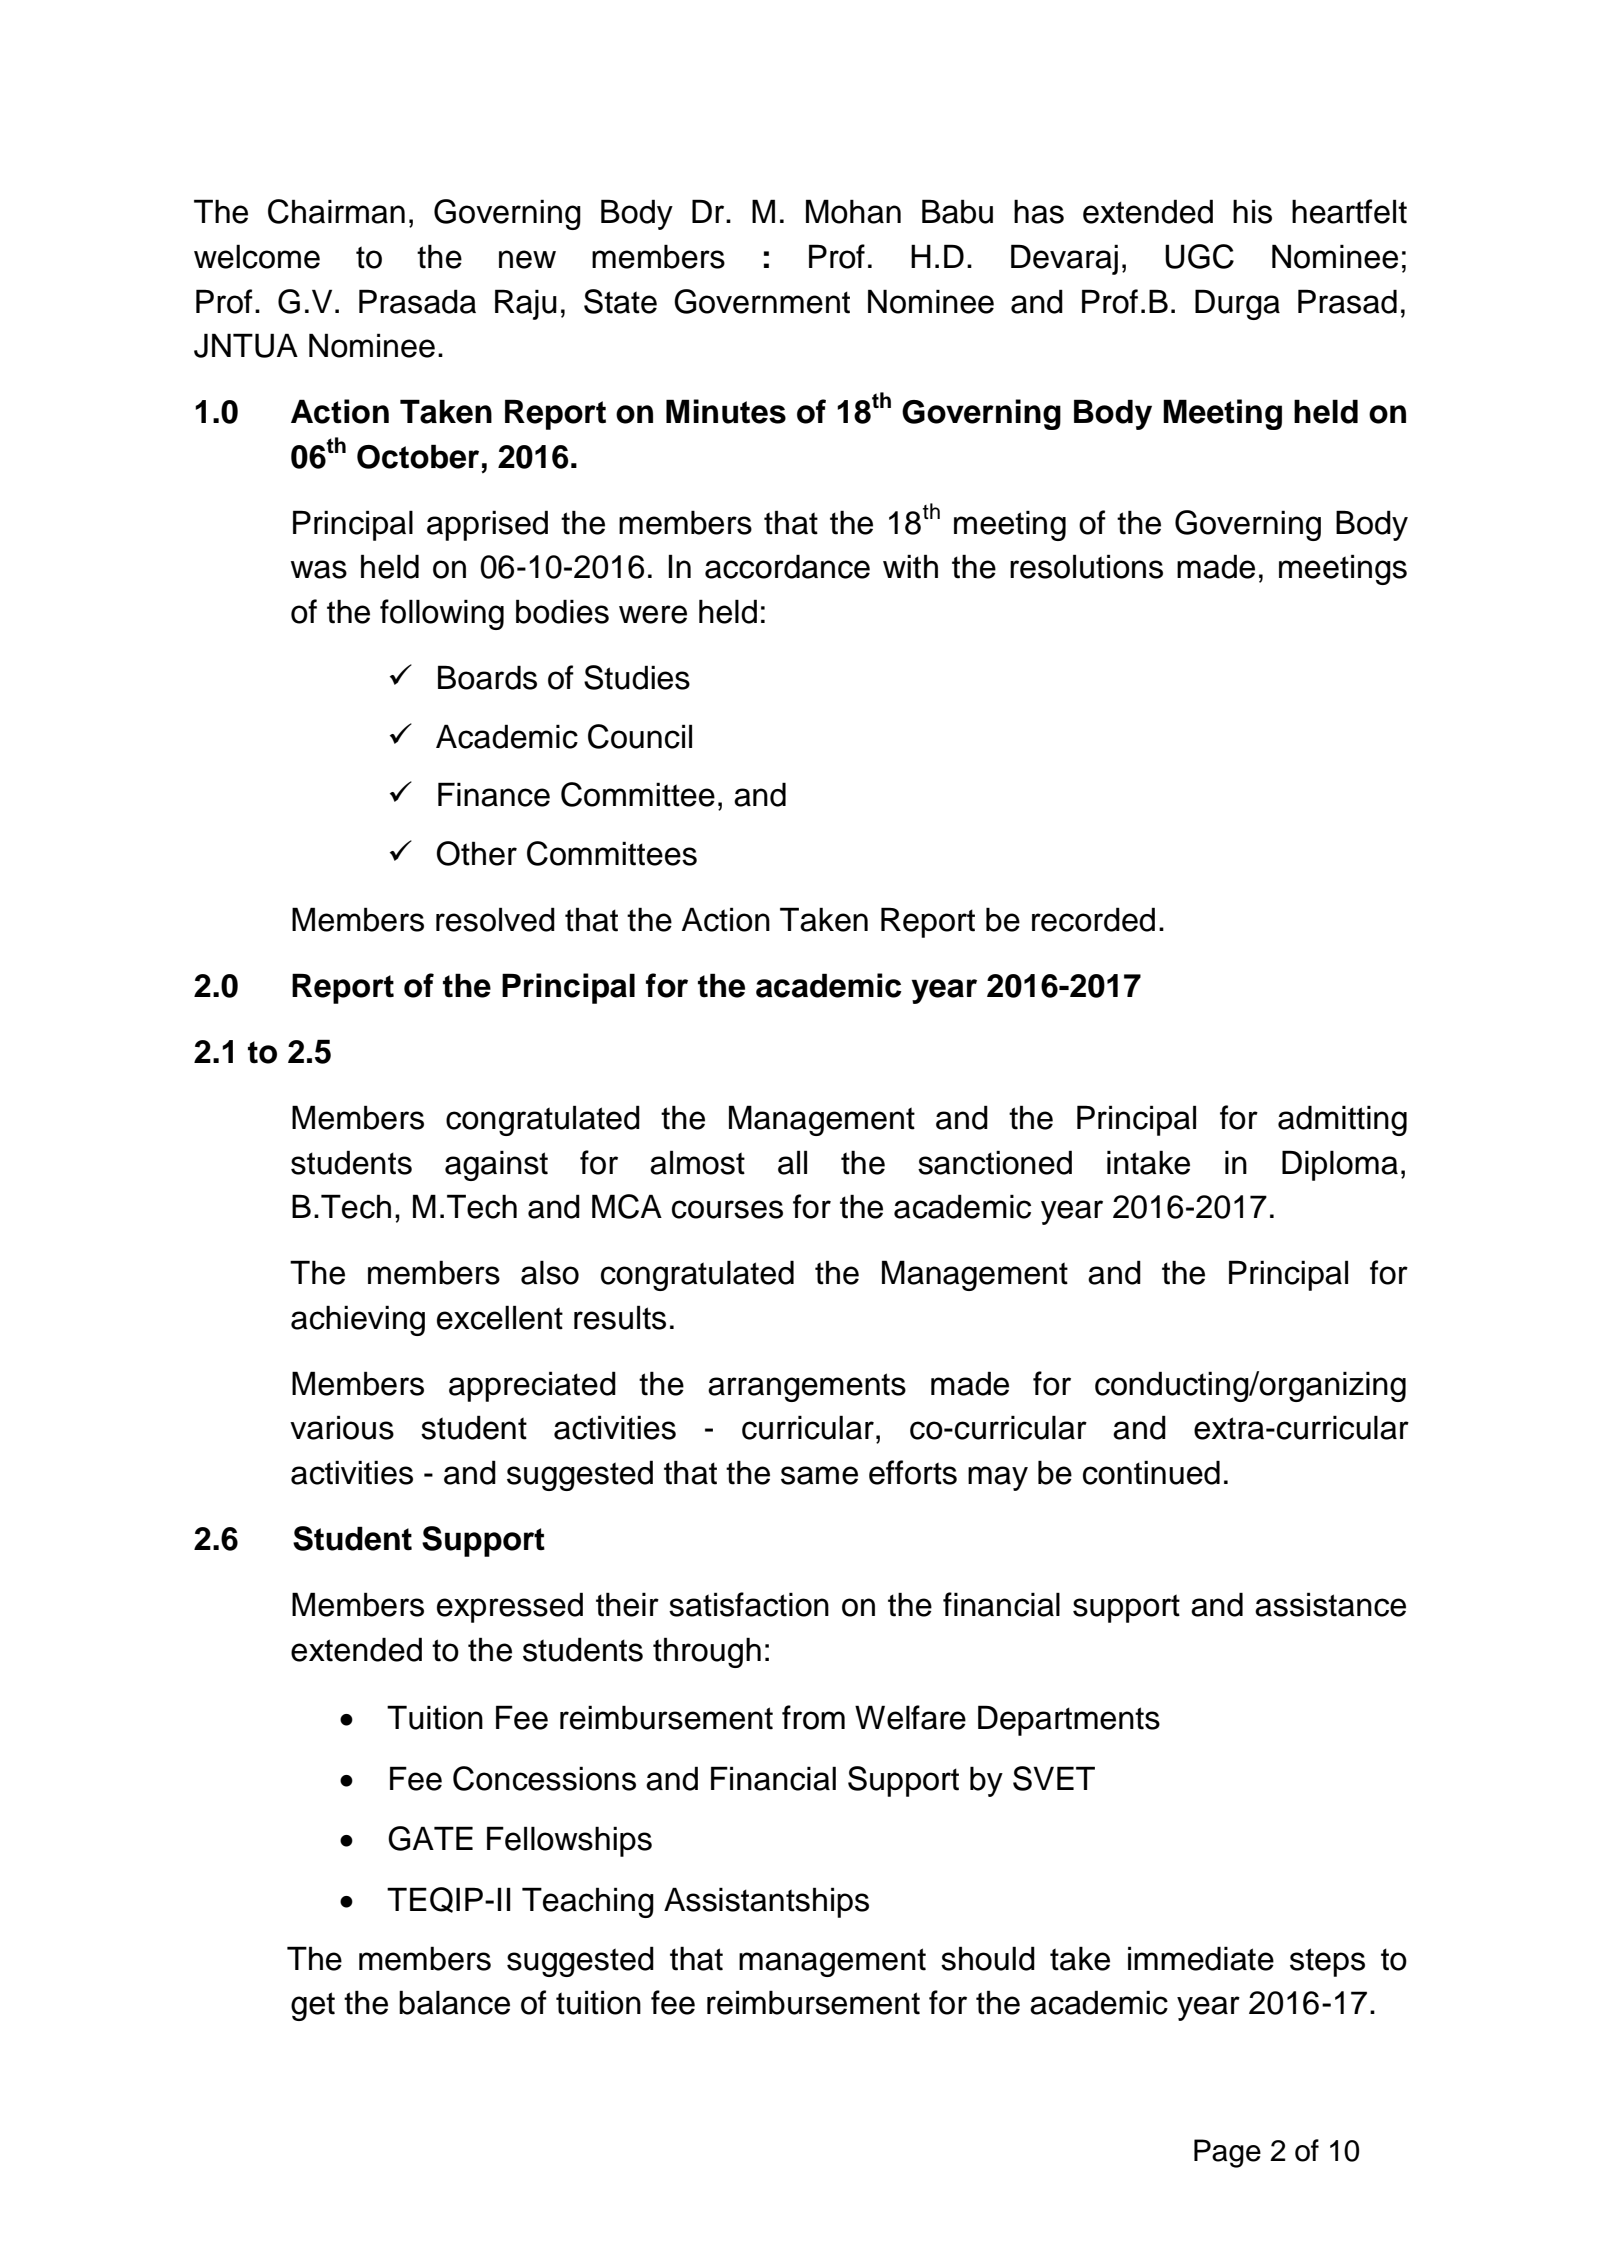 The image size is (1602, 2264). What do you see at coordinates (813, 1717) in the screenshot?
I see `from` at bounding box center [813, 1717].
